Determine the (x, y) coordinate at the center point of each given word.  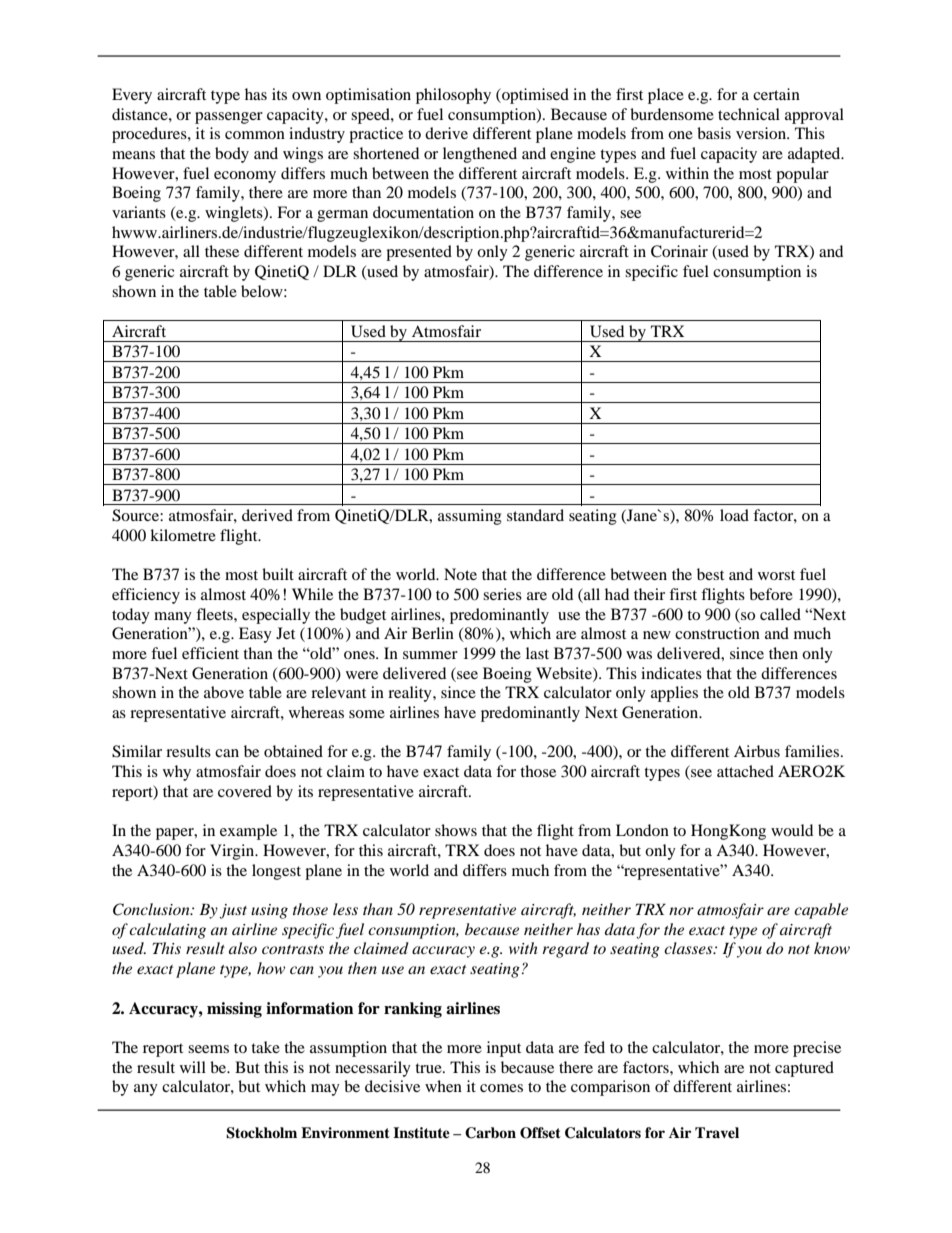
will (193, 1067)
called (780, 614)
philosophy (453, 96)
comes (501, 1088)
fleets (215, 614)
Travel (717, 1132)
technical (749, 114)
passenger (229, 118)
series (502, 594)
